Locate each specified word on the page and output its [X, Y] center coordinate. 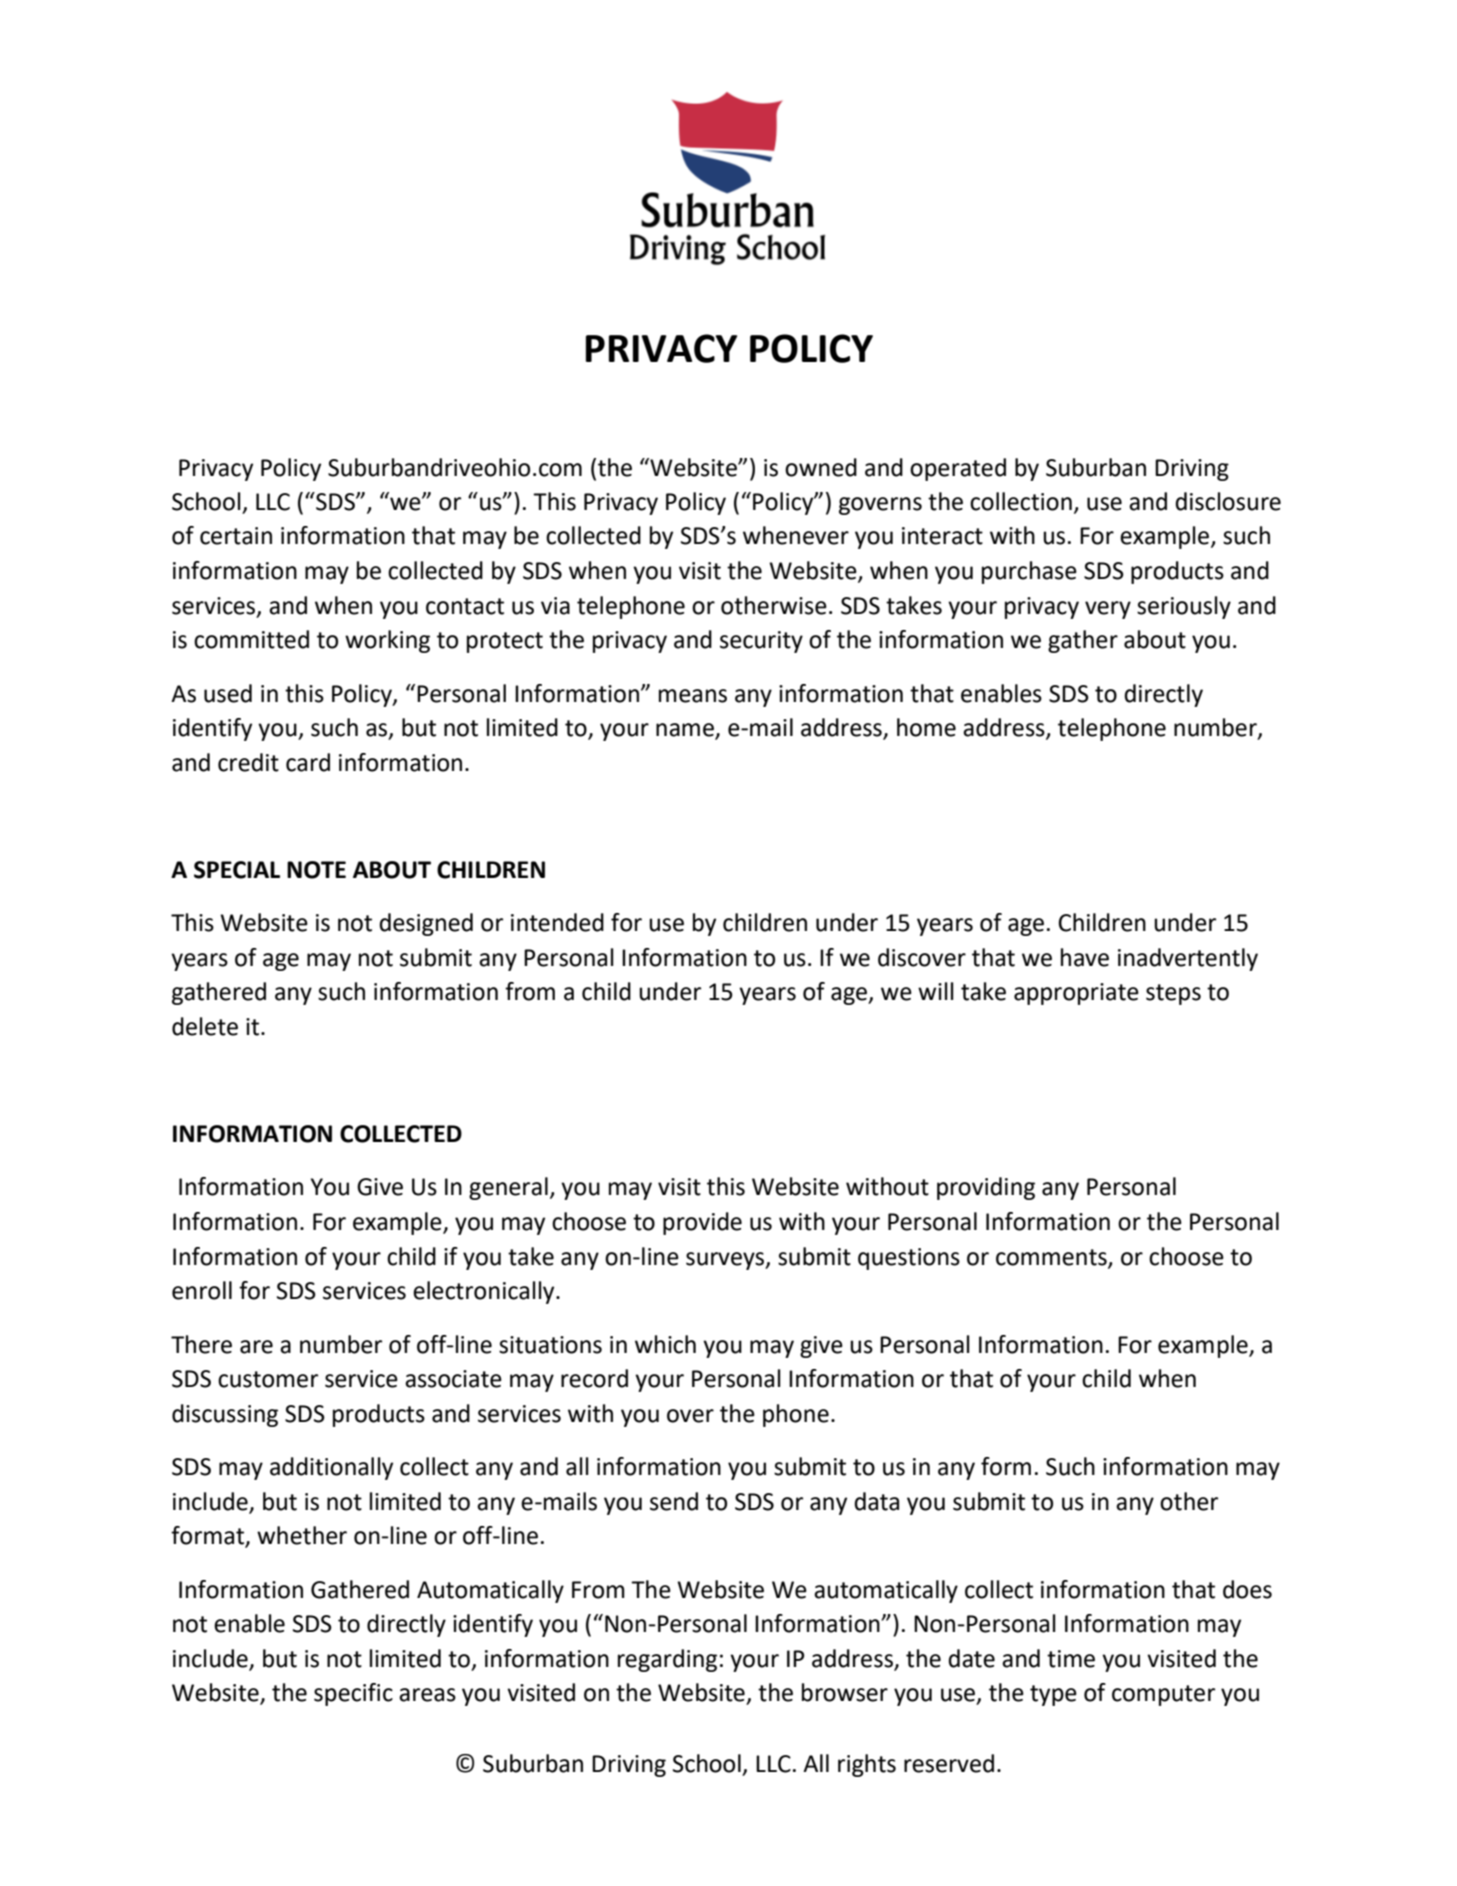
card [308, 762]
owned [821, 467]
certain [236, 536]
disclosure [1228, 501]
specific [353, 1694]
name [686, 731]
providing [986, 1188]
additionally [331, 1468]
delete [205, 1026]
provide [702, 1223]
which [665, 1344]
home [926, 727]
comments [1052, 1258]
